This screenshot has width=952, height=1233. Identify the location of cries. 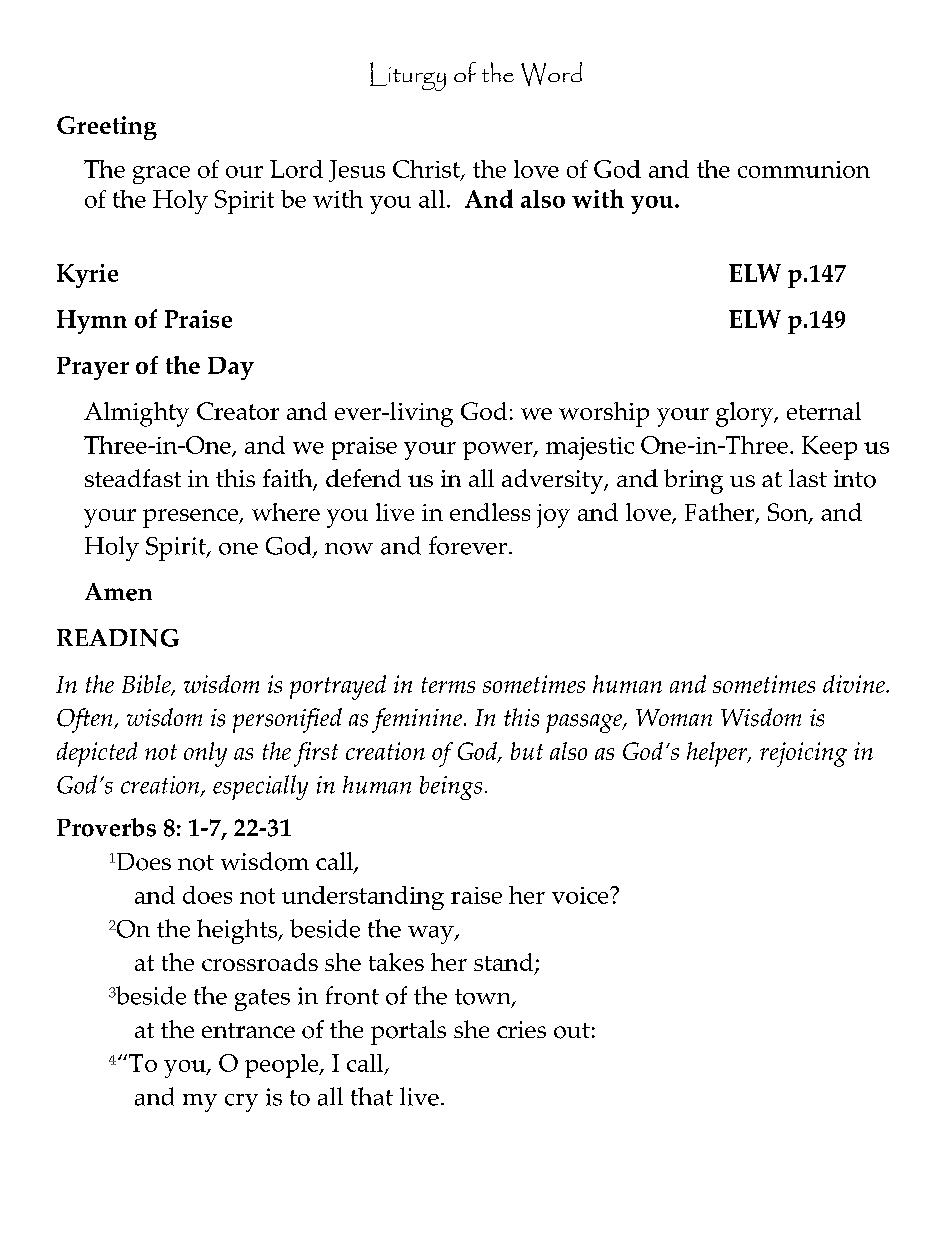
(521, 1029).
